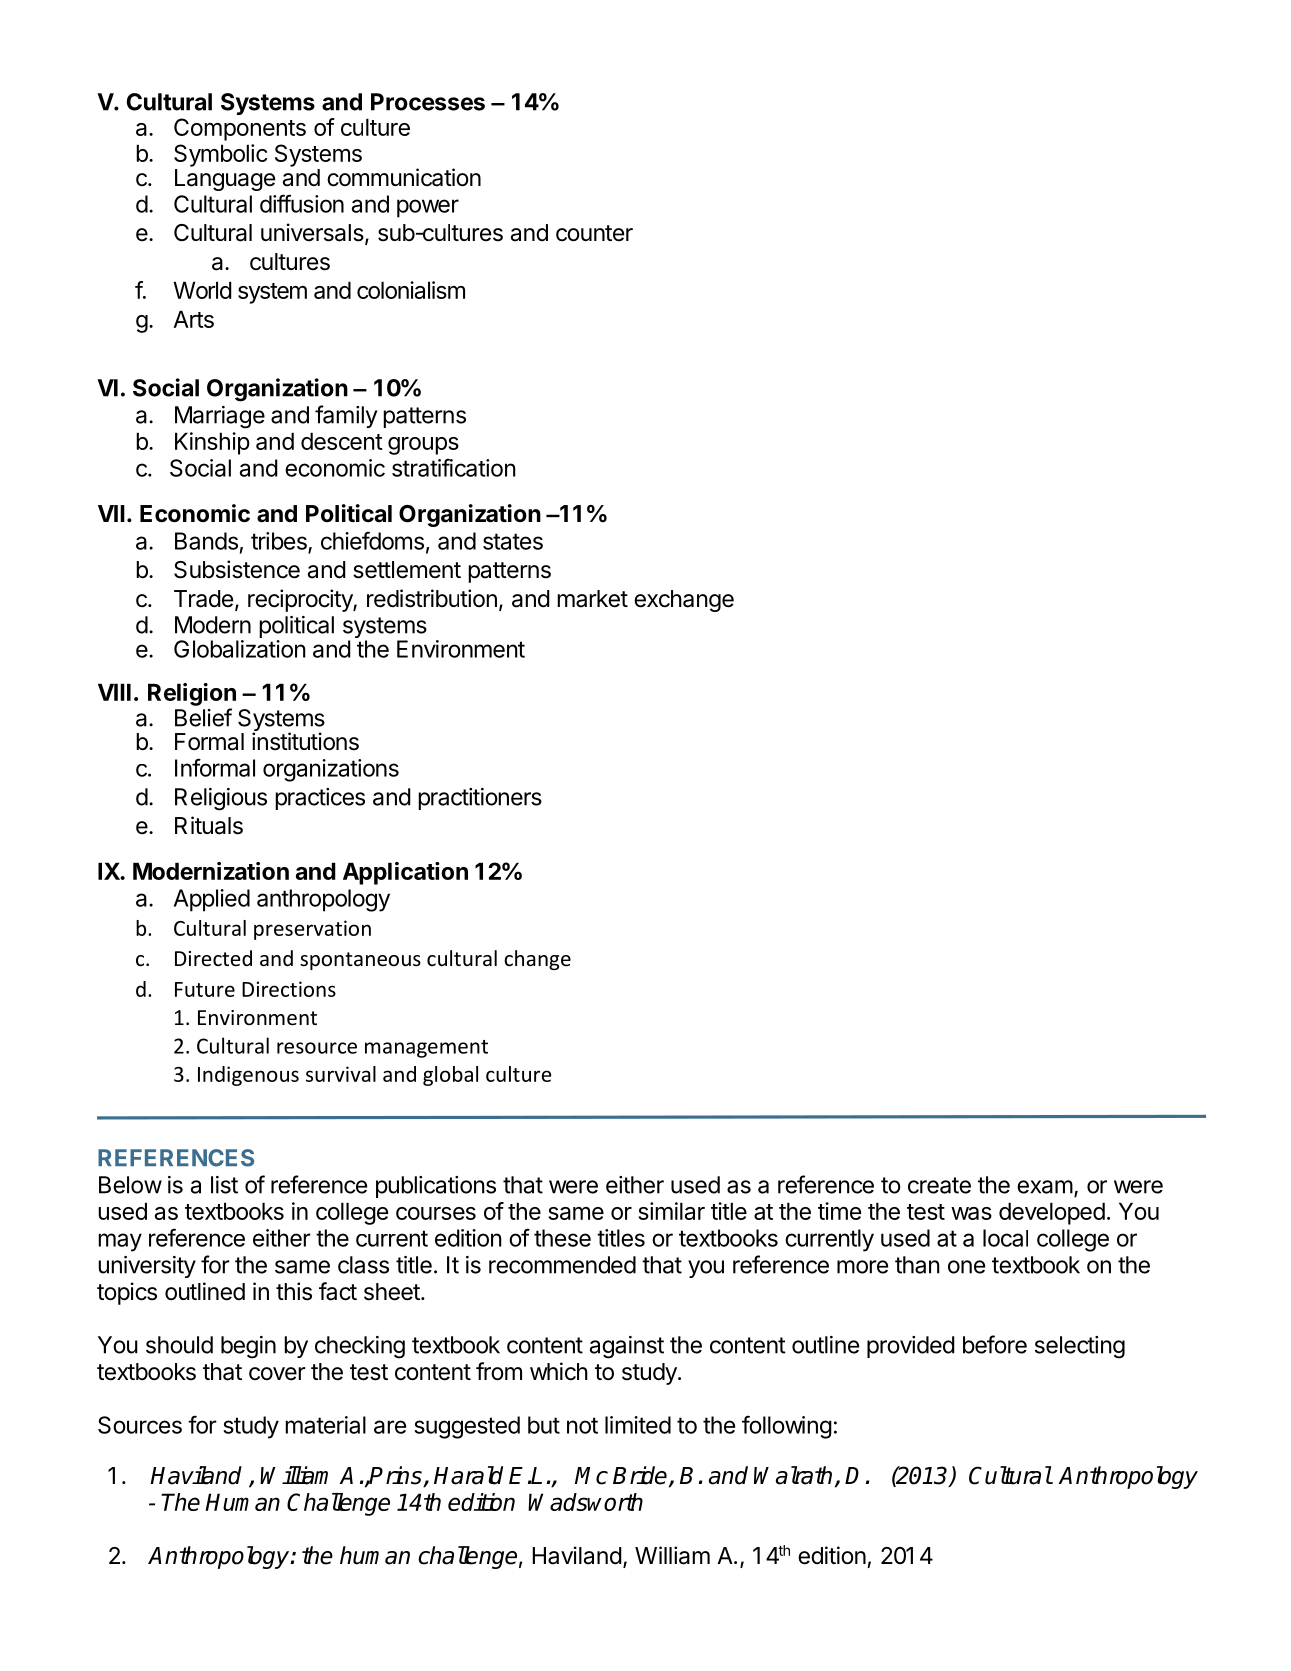 Image resolution: width=1291 pixels, height=1671 pixels. What do you see at coordinates (205, 989) in the screenshot?
I see `Future` at bounding box center [205, 989].
